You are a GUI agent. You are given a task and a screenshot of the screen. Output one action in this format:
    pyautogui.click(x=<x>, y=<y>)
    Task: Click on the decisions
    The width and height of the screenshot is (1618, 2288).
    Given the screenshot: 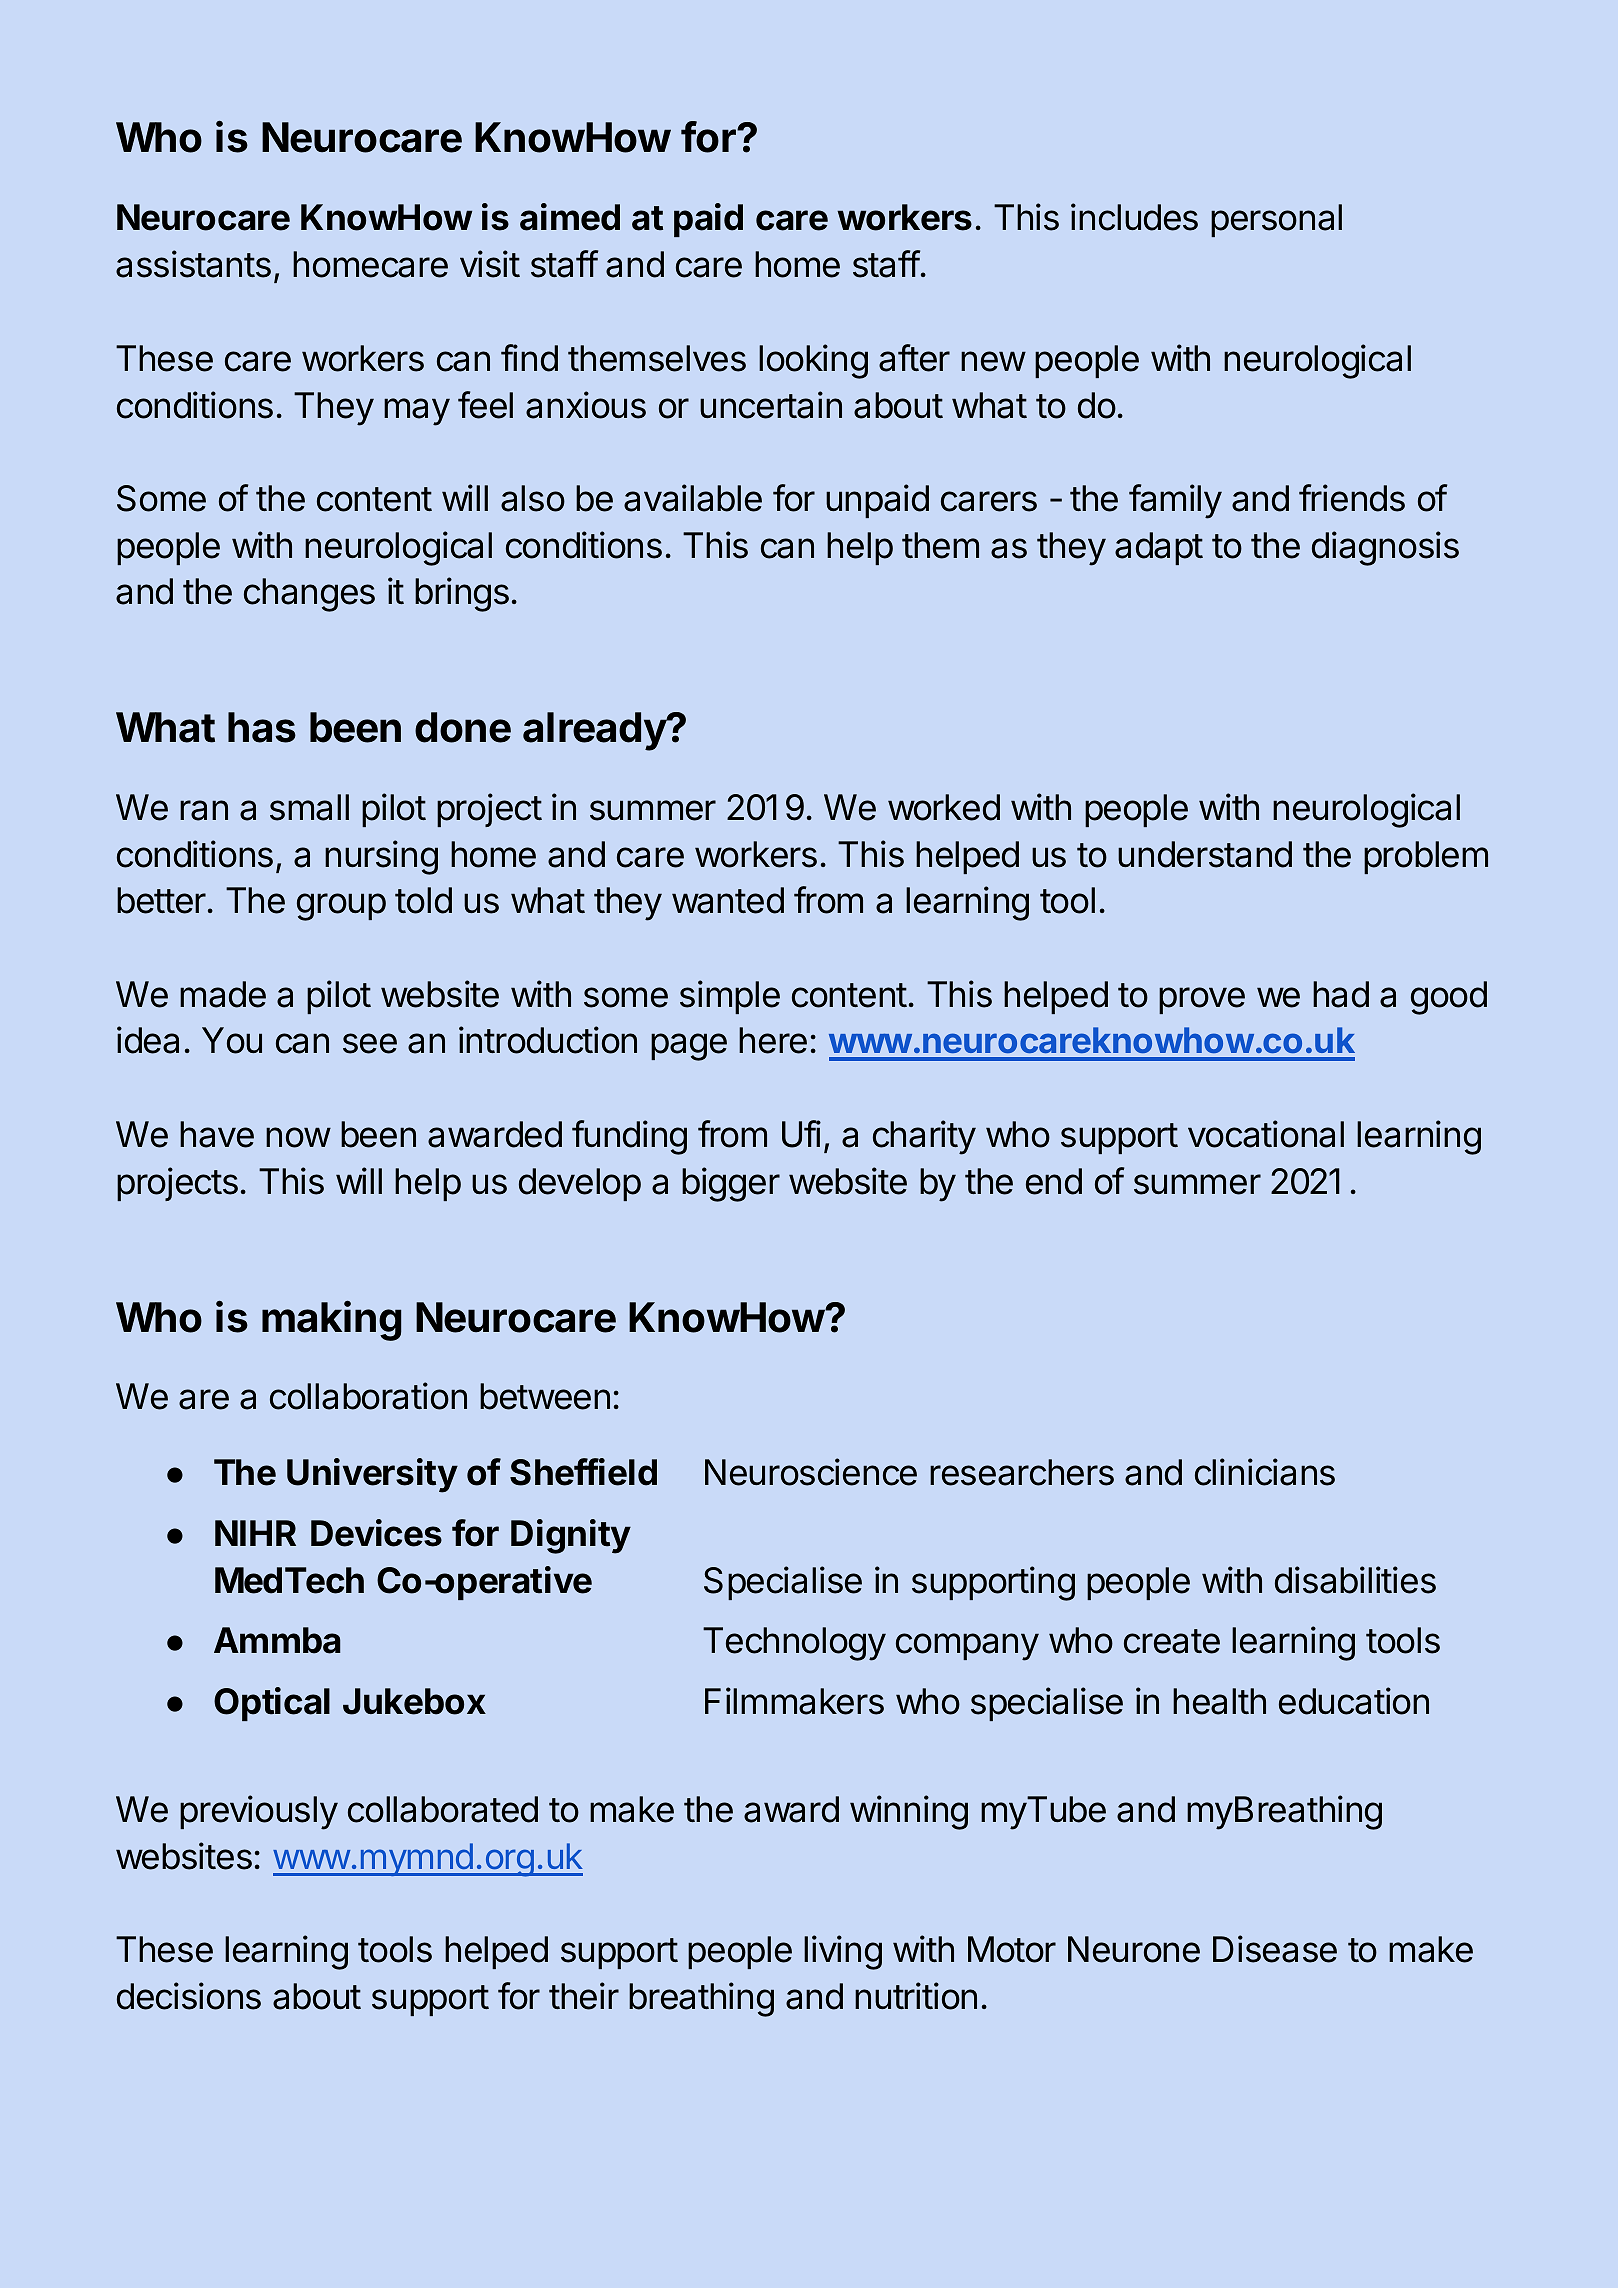 What is the action you would take?
    pyautogui.click(x=189, y=1996)
